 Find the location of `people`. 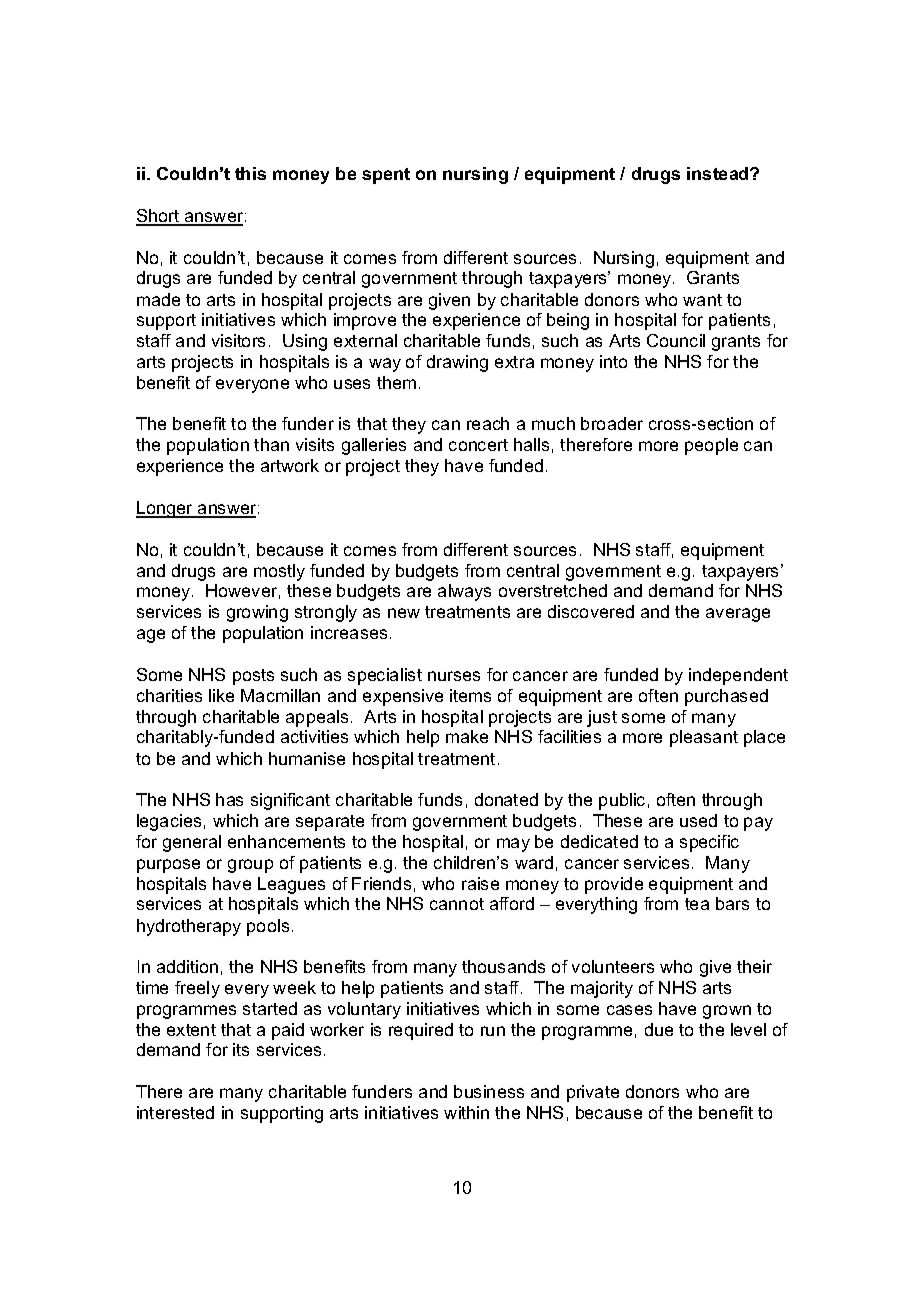

people is located at coordinates (711, 446).
